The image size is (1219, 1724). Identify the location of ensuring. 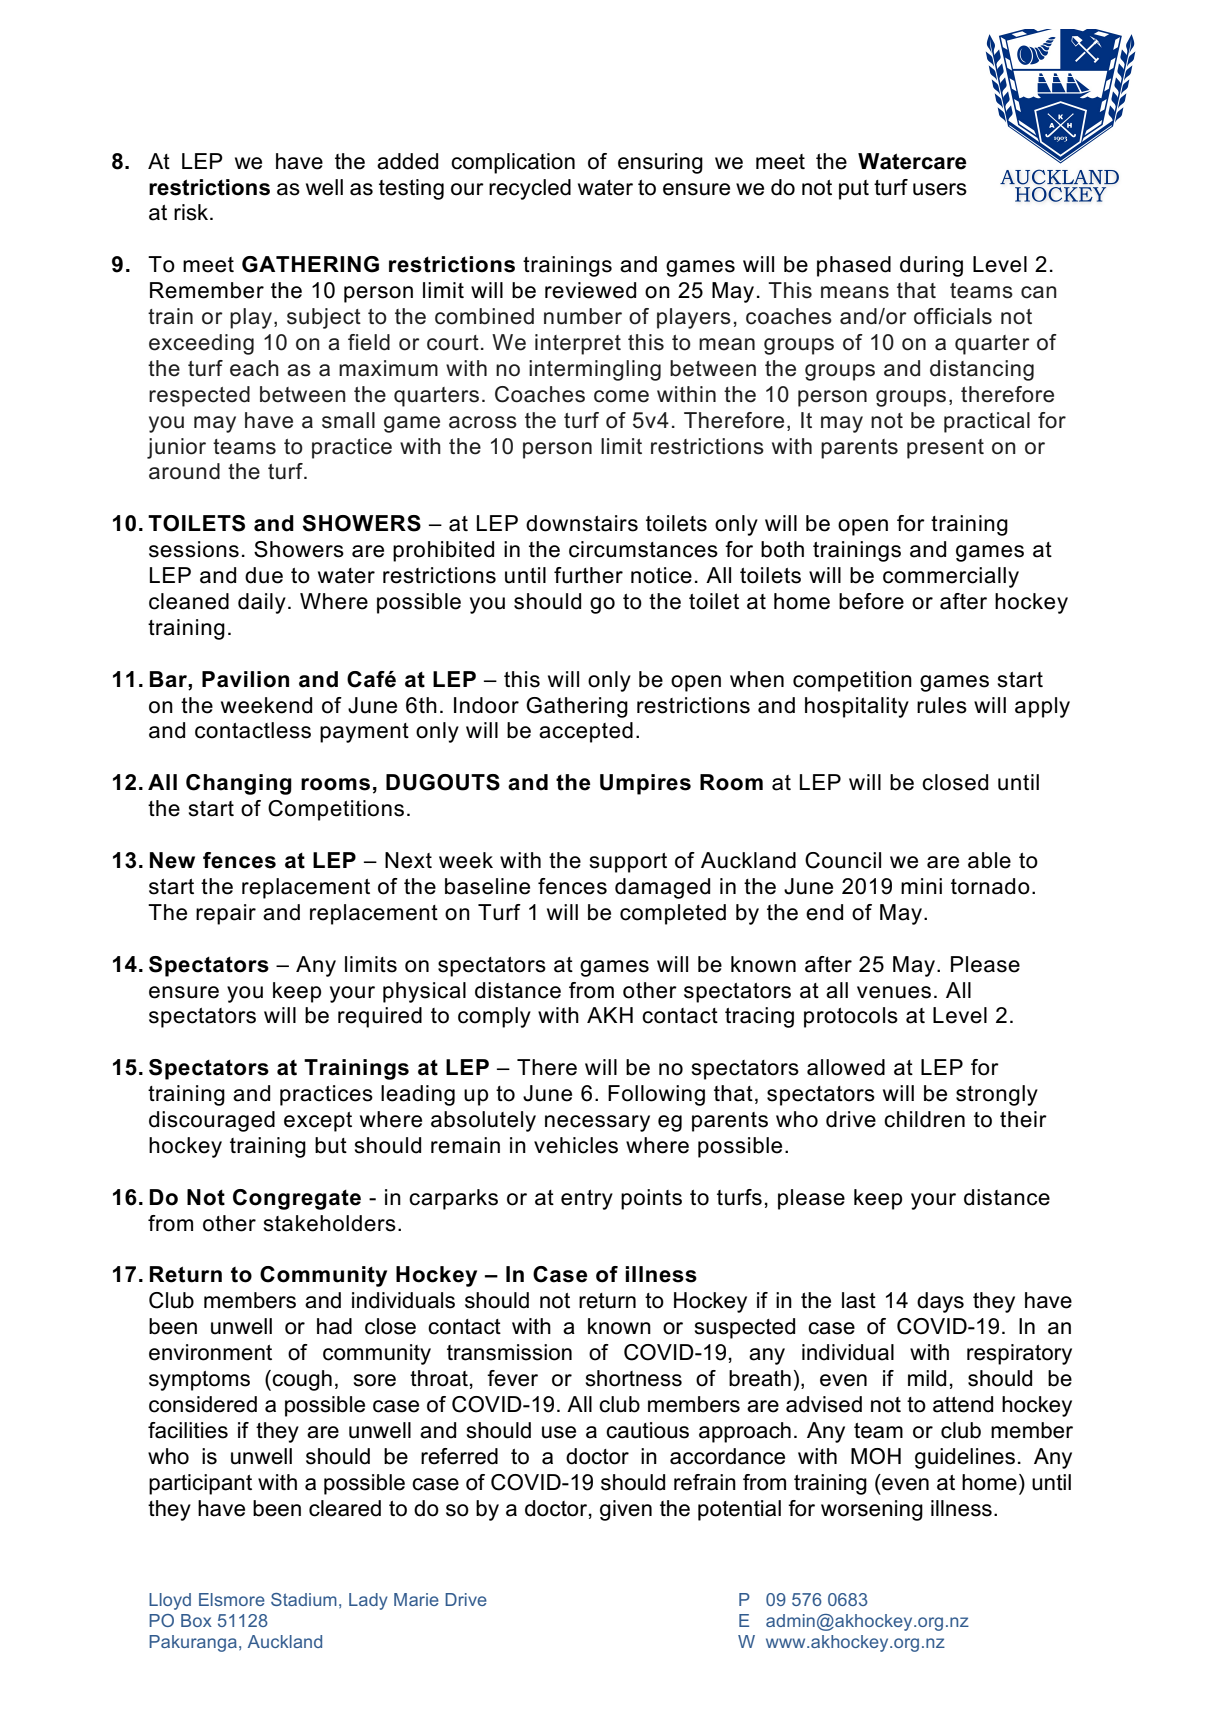
(660, 163).
